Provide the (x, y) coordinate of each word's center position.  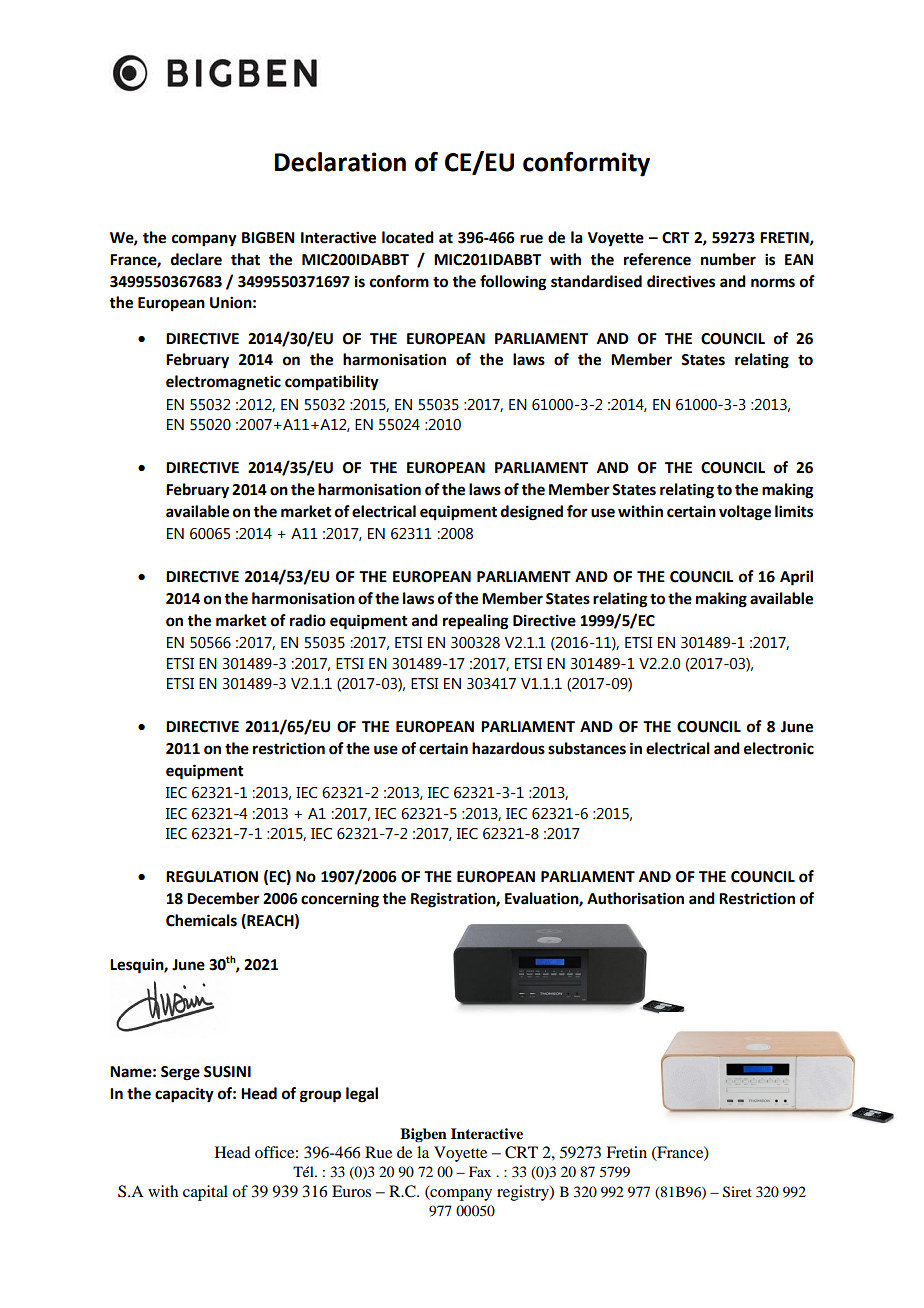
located (408, 237)
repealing (476, 622)
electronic (779, 748)
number (728, 259)
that (245, 259)
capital (205, 1193)
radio (308, 620)
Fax (480, 1171)
